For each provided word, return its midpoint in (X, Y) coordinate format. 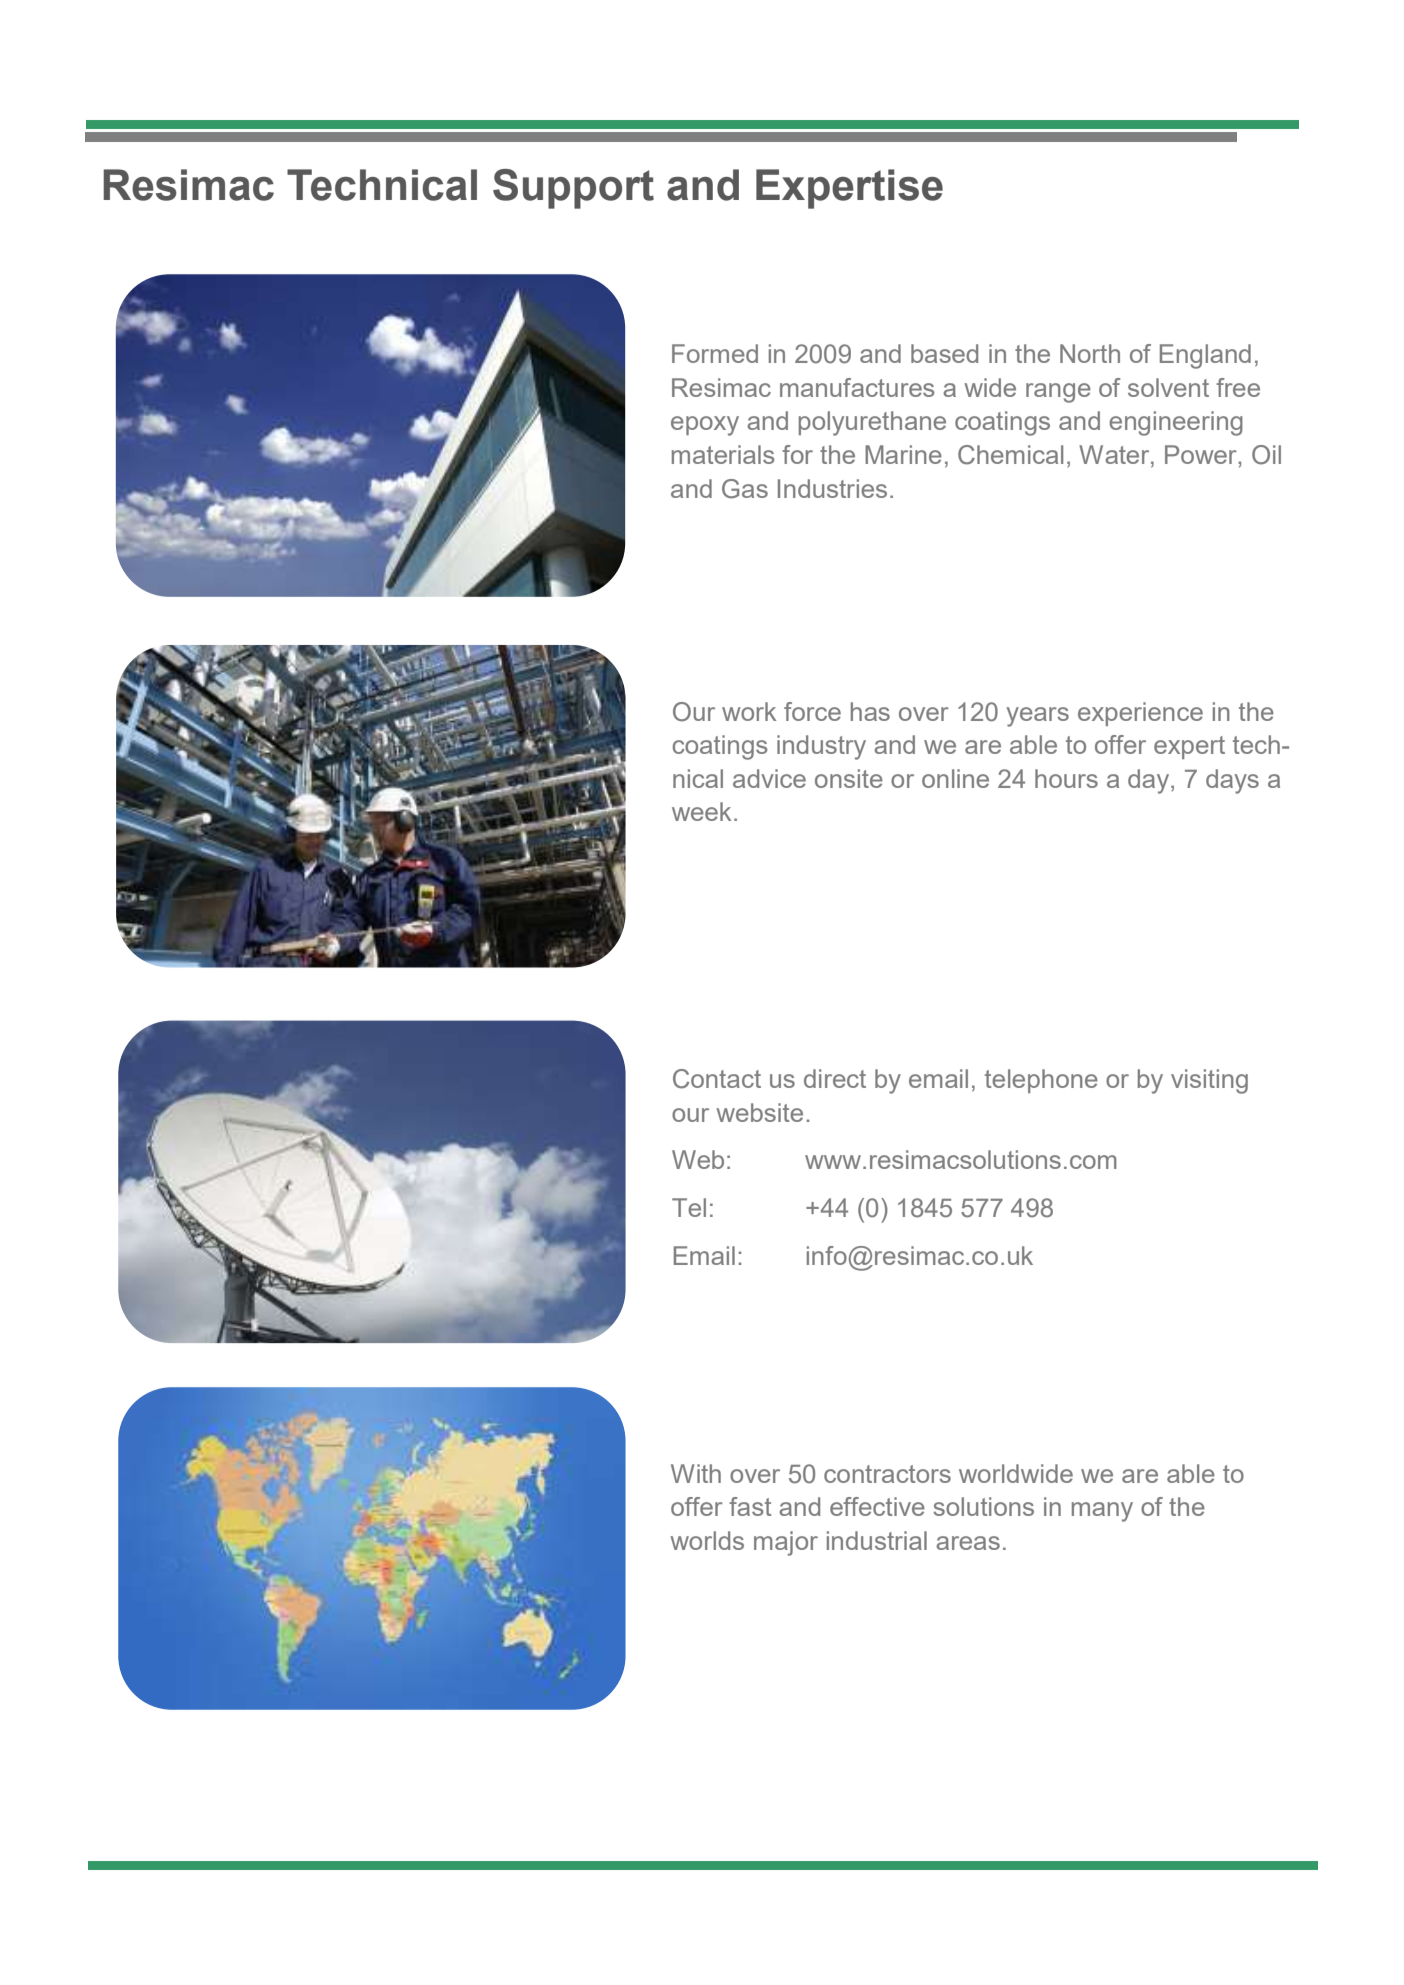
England (1205, 356)
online (955, 778)
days (1232, 781)
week (701, 811)
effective (877, 1506)
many (1102, 1512)
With (696, 1473)
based (944, 353)
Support (573, 189)
